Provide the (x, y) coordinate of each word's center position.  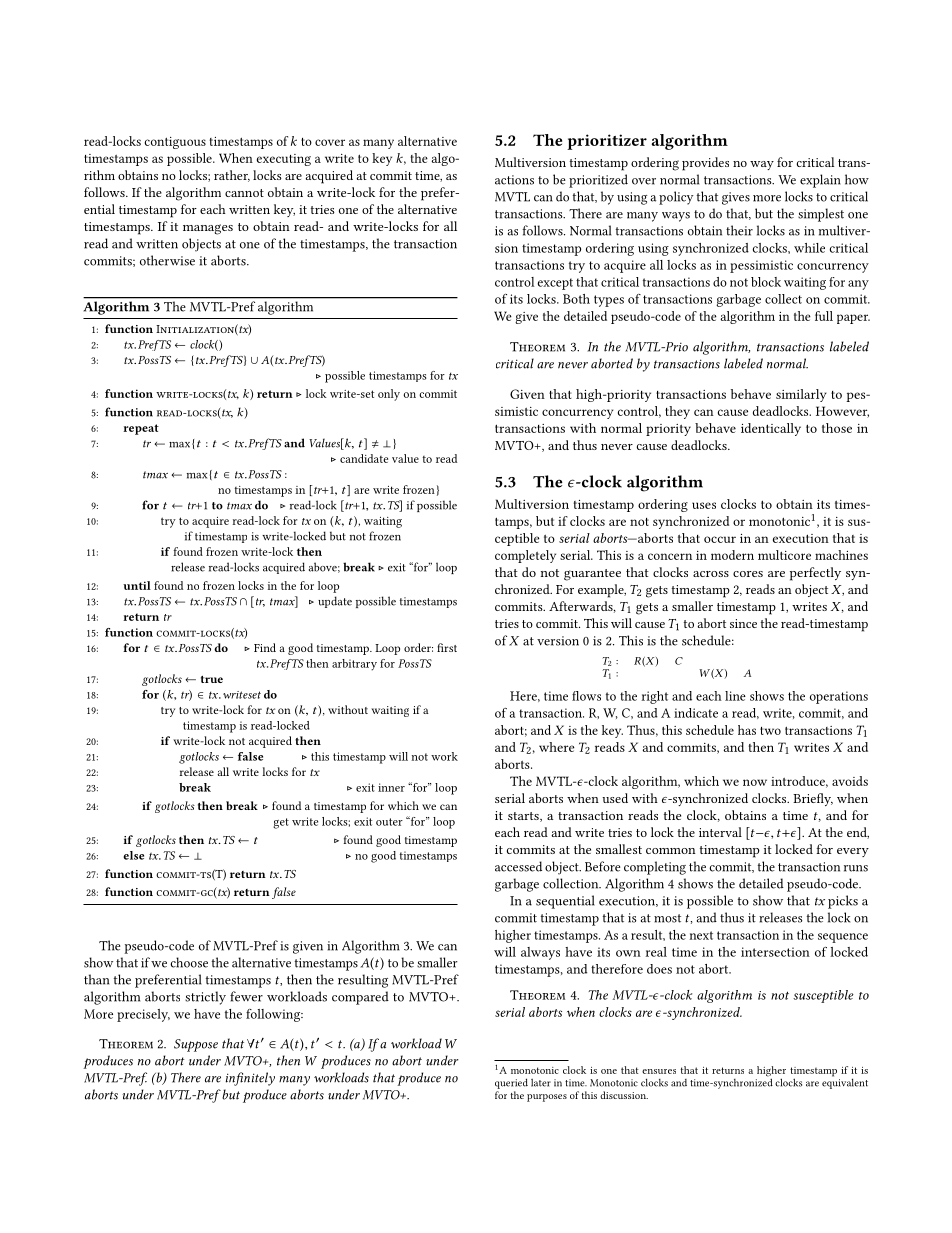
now (755, 782)
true (212, 679)
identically (771, 429)
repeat (141, 429)
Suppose (196, 1045)
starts (524, 817)
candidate (364, 458)
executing (284, 160)
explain (820, 181)
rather (232, 176)
